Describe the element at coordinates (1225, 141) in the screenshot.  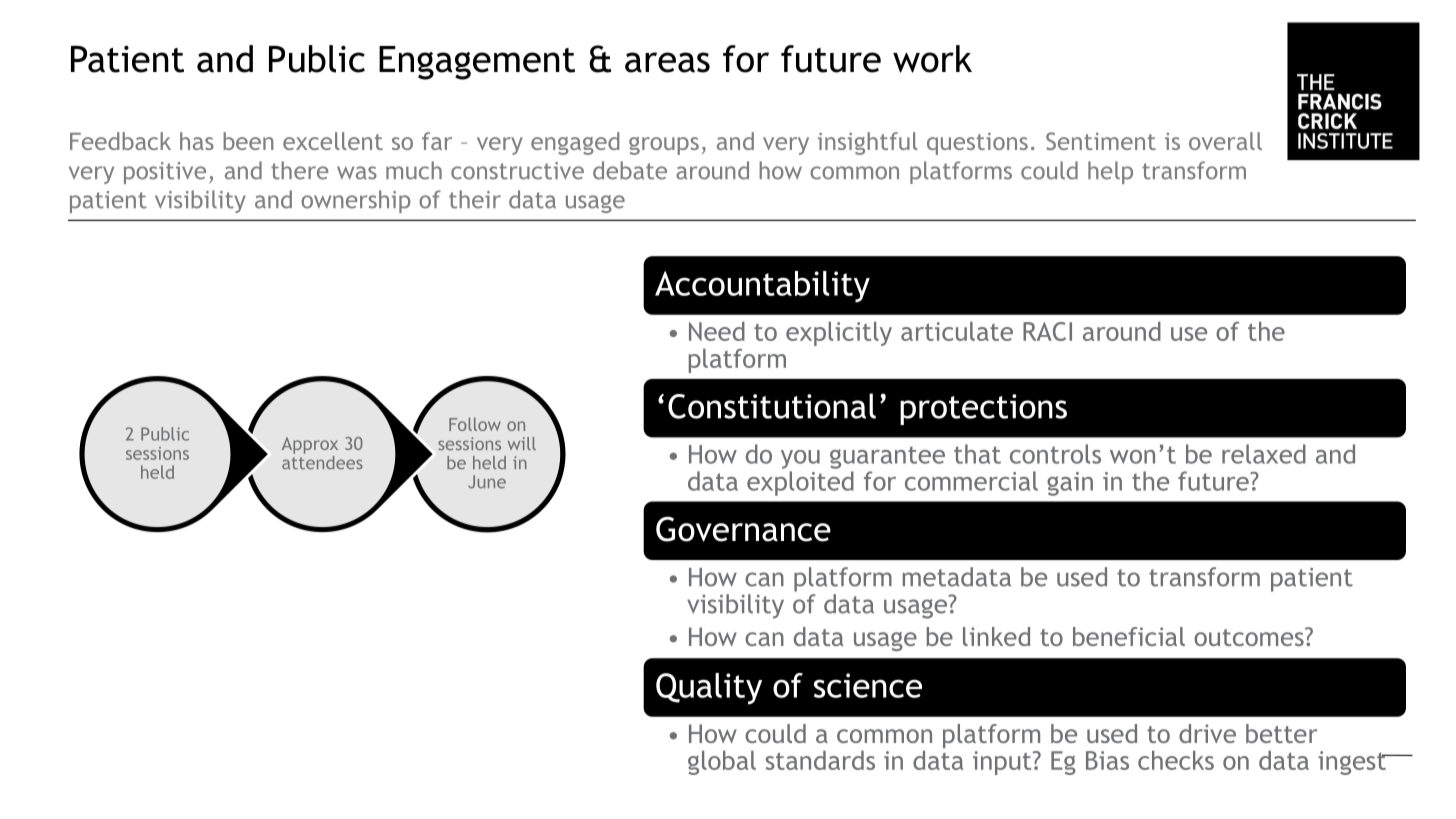
I see `overall` at that location.
